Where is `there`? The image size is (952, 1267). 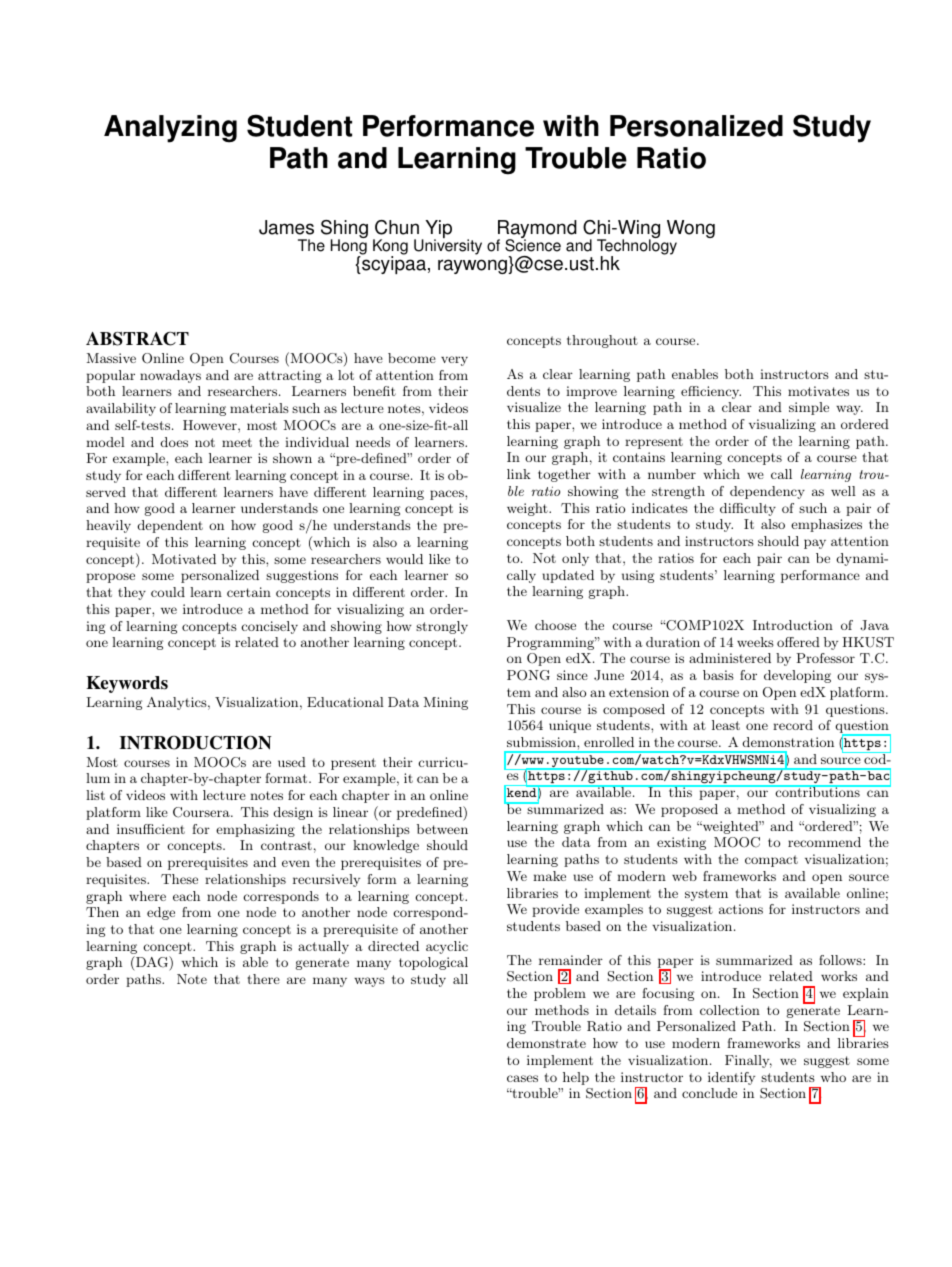
there is located at coordinates (263, 979).
